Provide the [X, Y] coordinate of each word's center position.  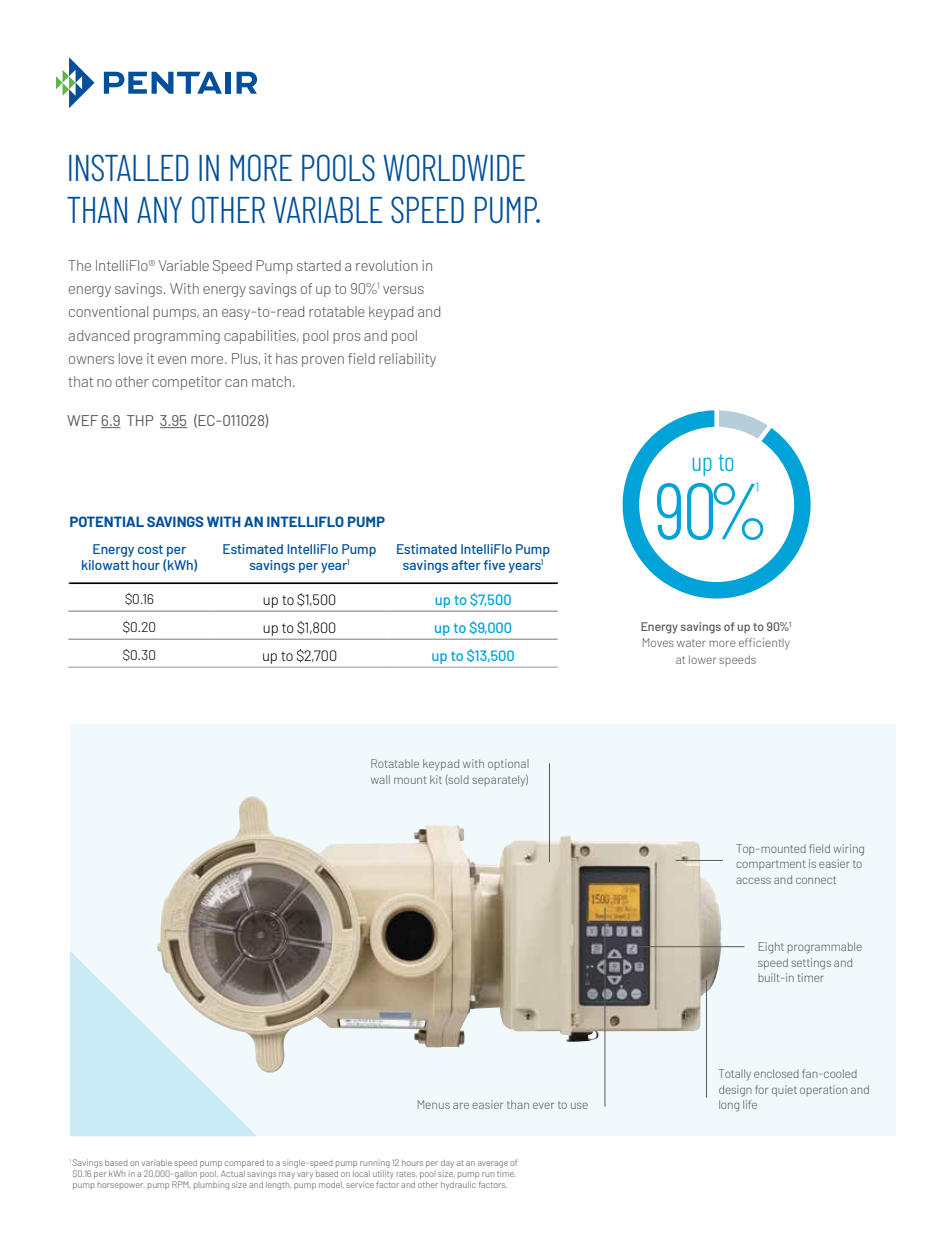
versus [403, 290]
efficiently [764, 644]
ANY [159, 210]
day [447, 1164]
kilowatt [105, 565]
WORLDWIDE [454, 168]
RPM [181, 1184]
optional [508, 764]
